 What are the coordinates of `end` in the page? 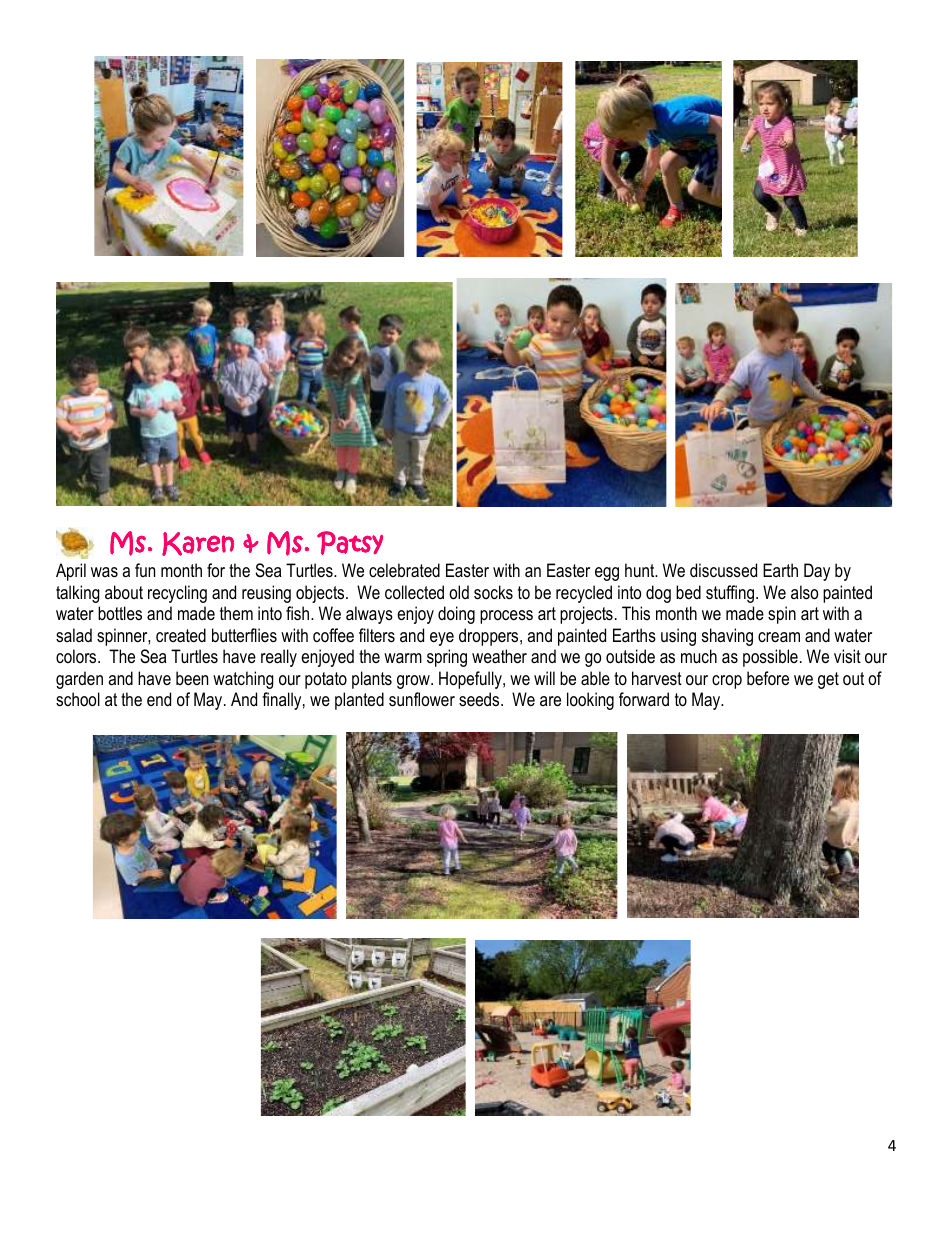 It's located at (159, 699).
